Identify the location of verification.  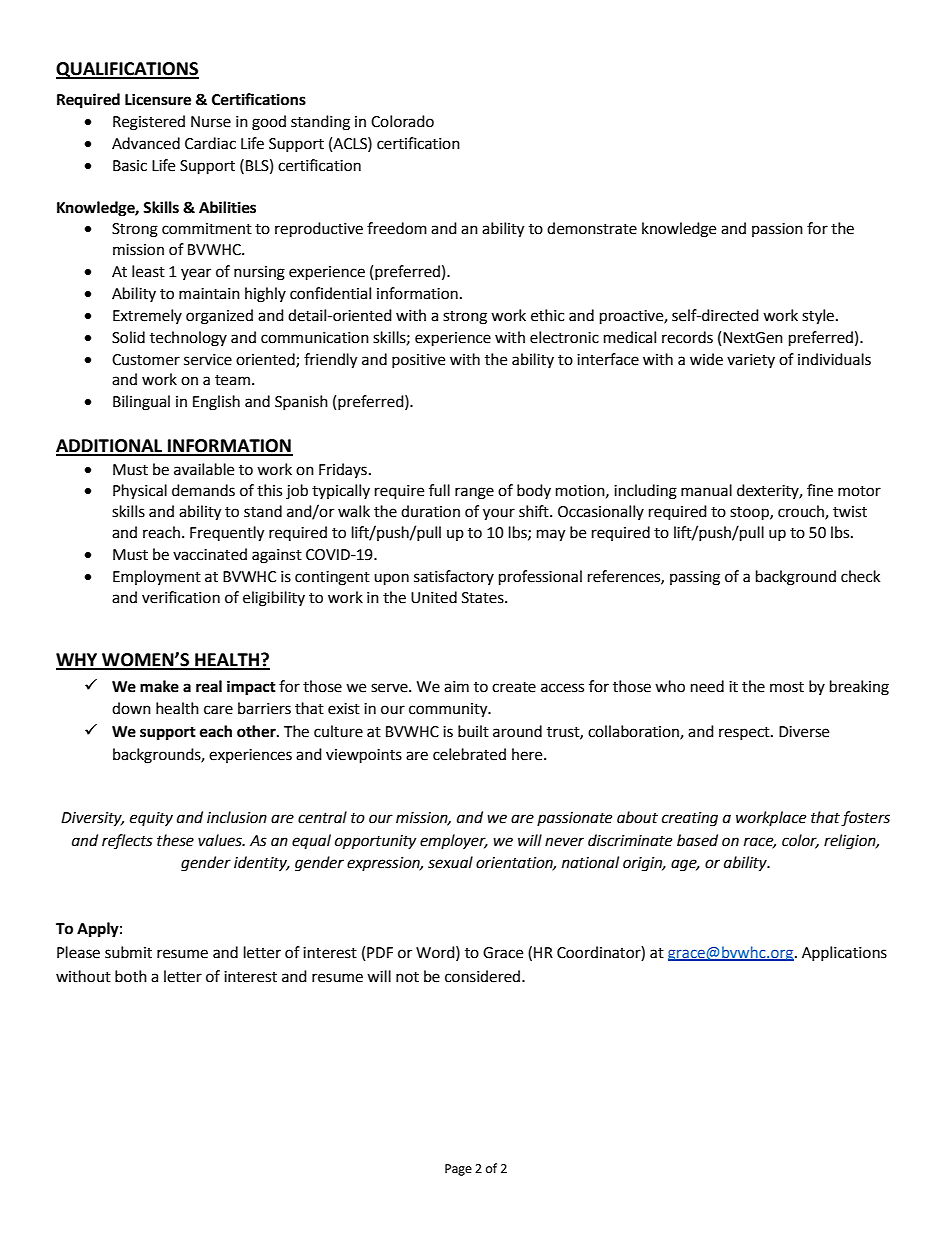
(181, 597).
